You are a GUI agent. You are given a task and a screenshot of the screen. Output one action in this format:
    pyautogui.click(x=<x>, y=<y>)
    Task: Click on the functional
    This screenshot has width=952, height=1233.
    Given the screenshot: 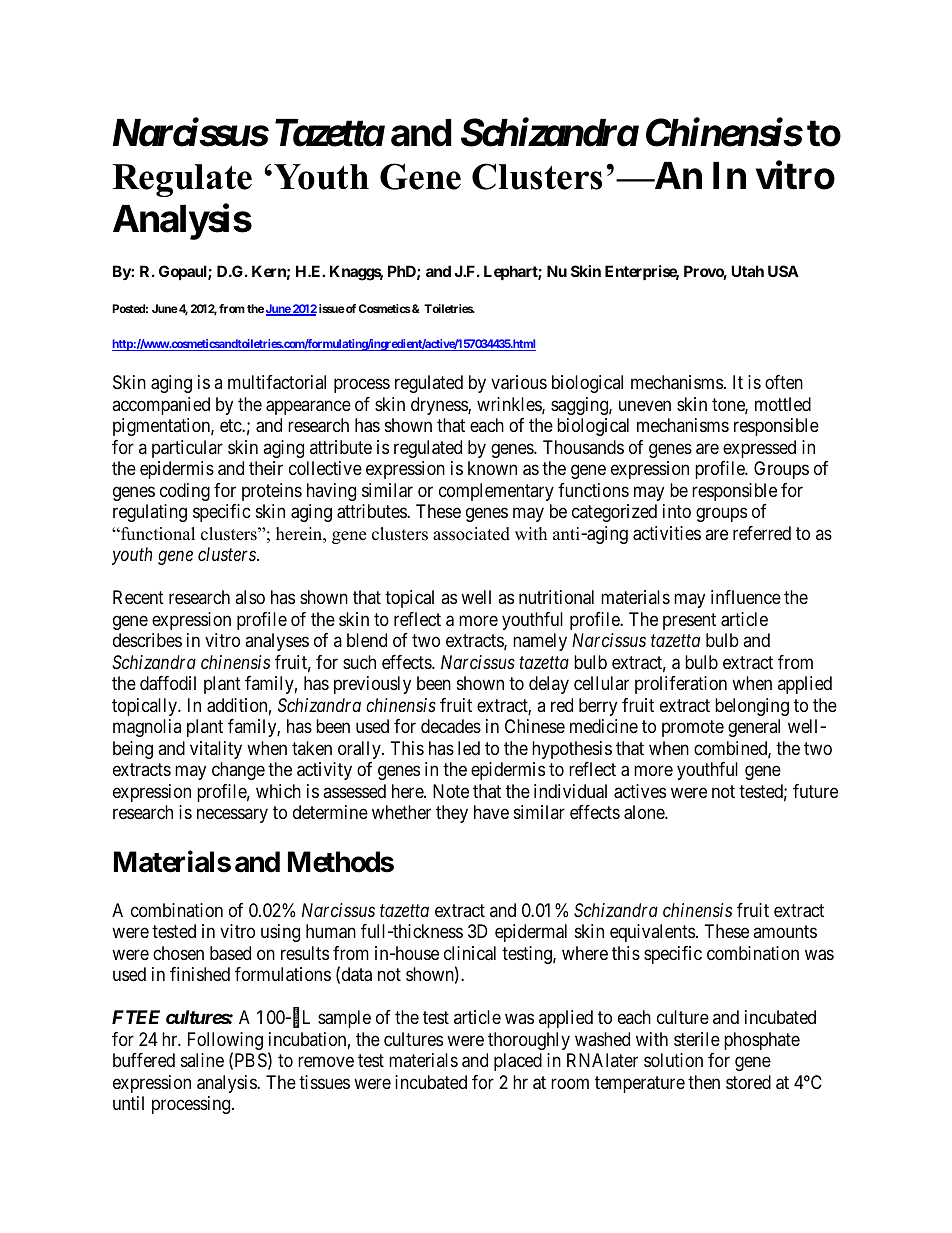 What is the action you would take?
    pyautogui.click(x=157, y=534)
